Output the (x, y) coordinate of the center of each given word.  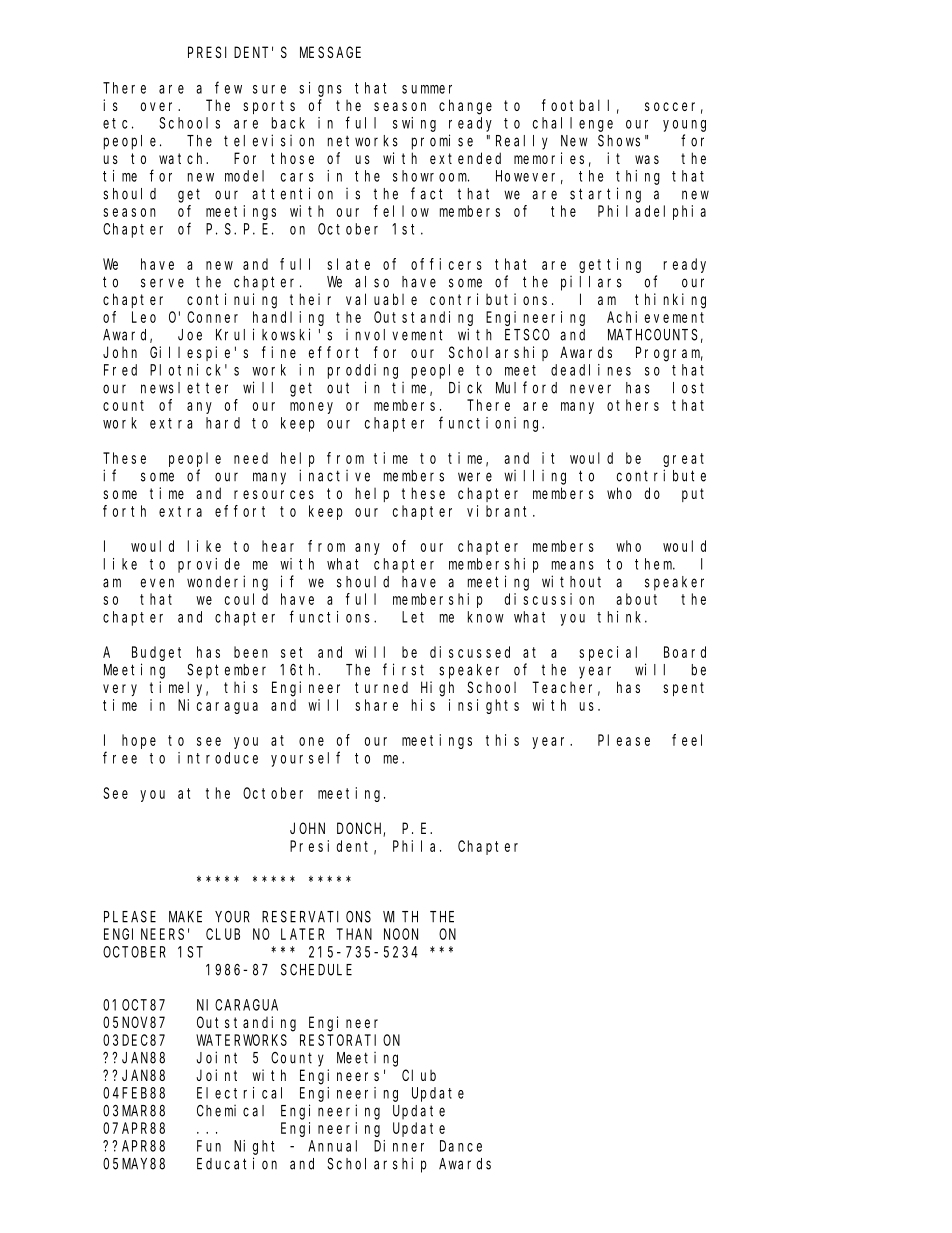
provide (209, 565)
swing (414, 124)
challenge (573, 124)
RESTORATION (350, 1040)
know (486, 617)
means (573, 565)
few (228, 87)
